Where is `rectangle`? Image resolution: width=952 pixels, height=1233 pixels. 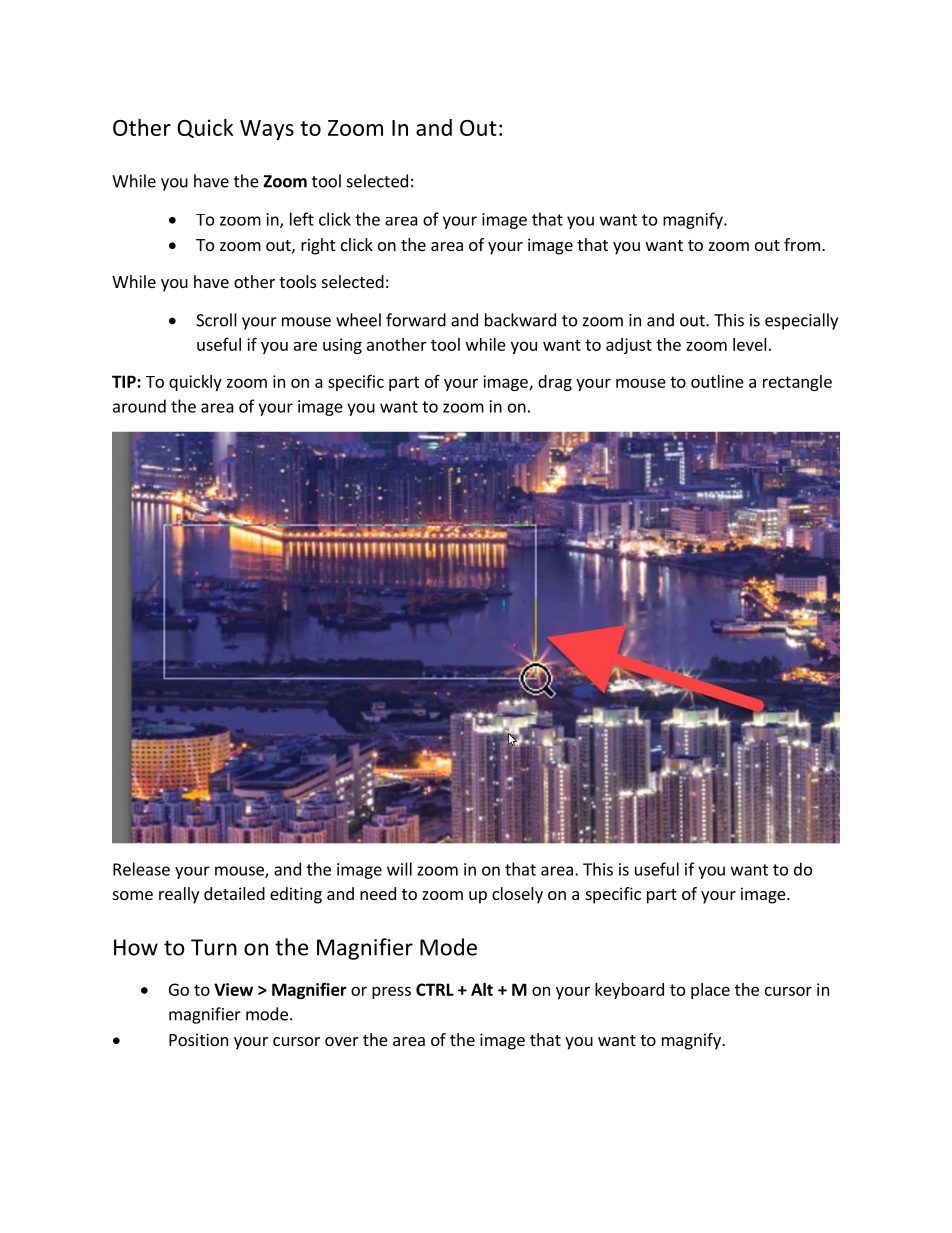
rectangle is located at coordinates (797, 383).
